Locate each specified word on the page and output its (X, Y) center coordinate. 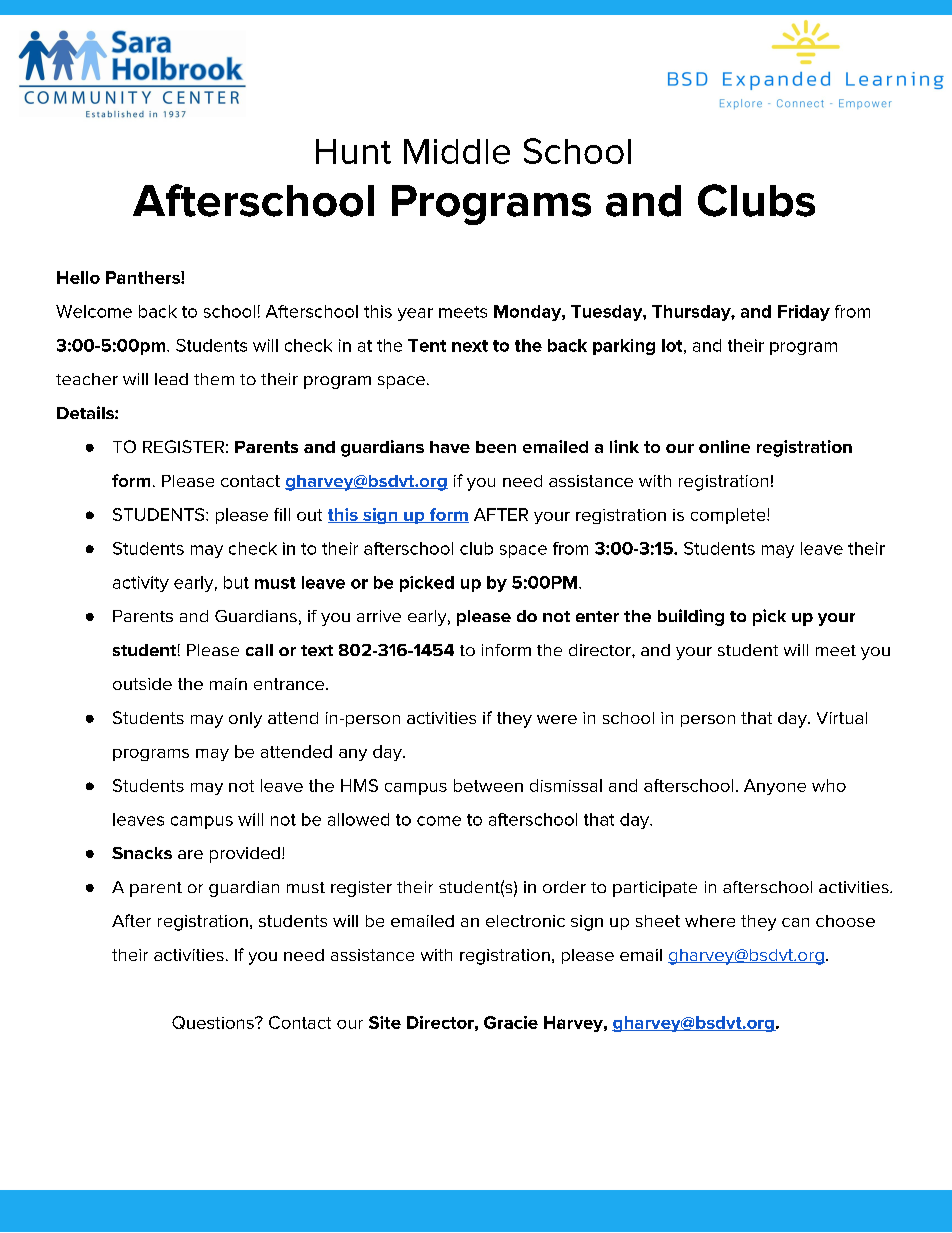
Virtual (842, 718)
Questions (214, 1022)
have (450, 447)
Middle (457, 151)
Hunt (353, 151)
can (795, 922)
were (557, 719)
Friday (804, 313)
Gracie (511, 1022)
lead (171, 379)
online (724, 446)
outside (142, 684)
